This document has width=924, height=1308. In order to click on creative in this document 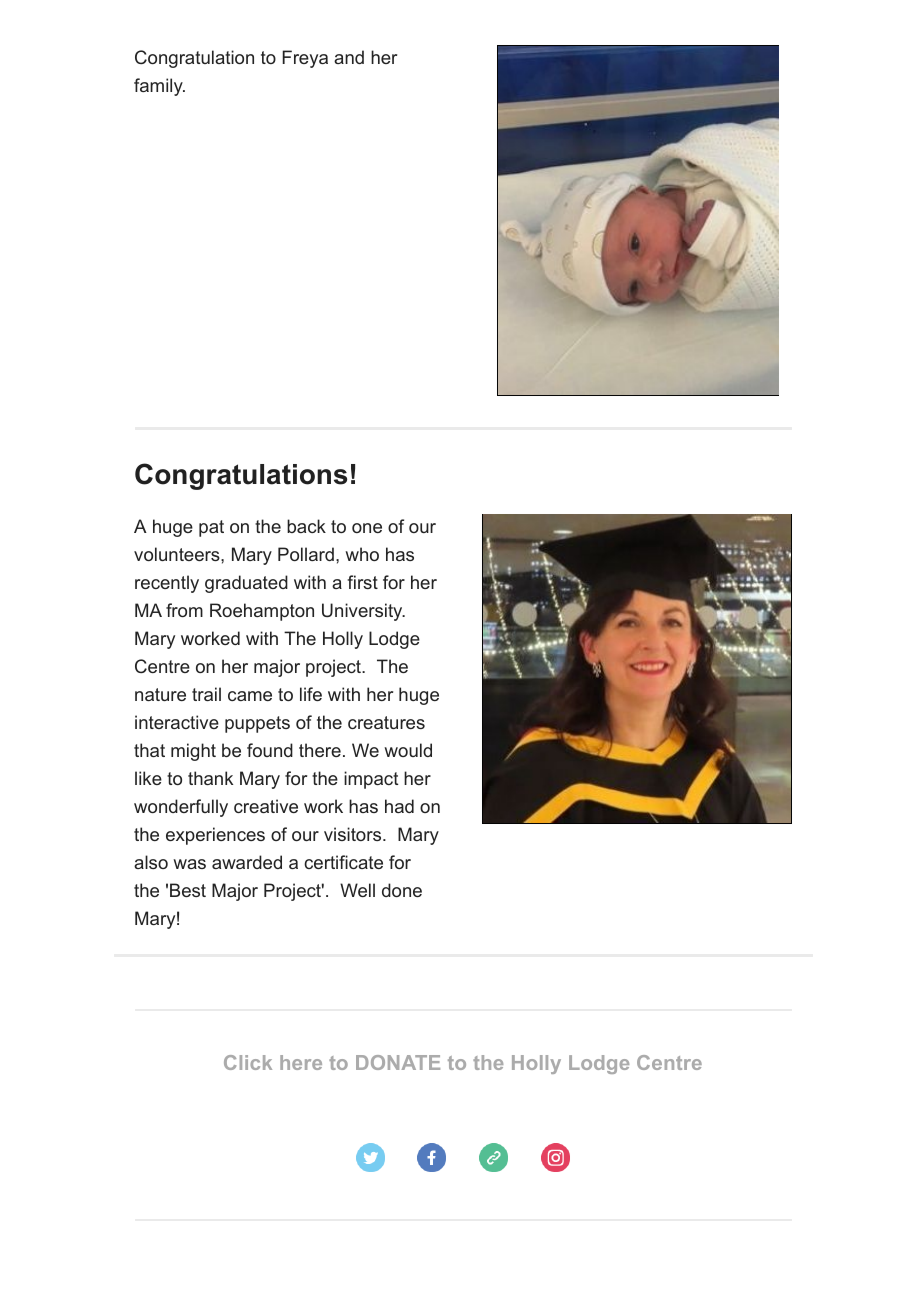, I will do `click(266, 806)`.
